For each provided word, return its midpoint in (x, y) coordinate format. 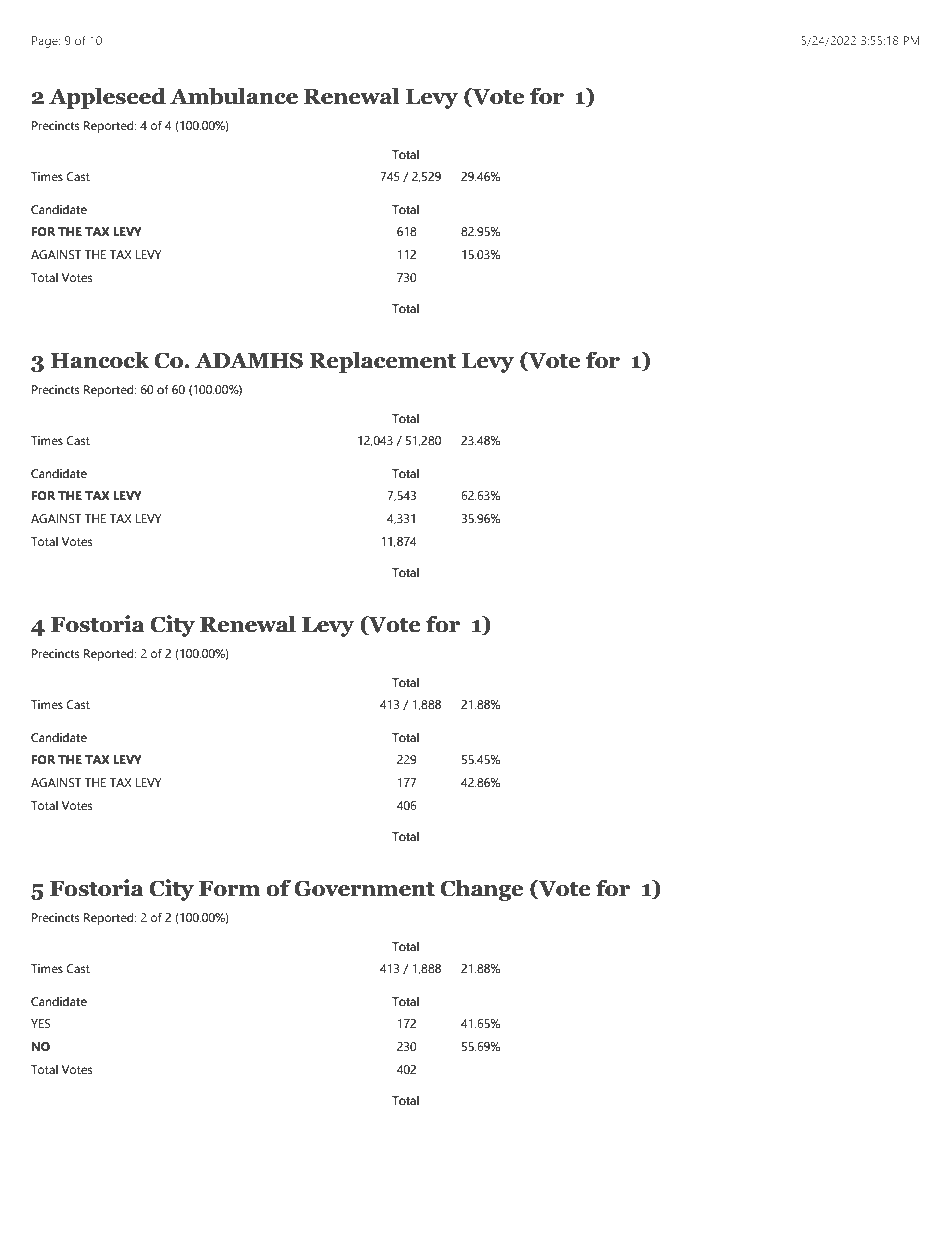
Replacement (382, 362)
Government (364, 888)
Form (229, 889)
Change (481, 890)
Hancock (100, 360)
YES (40, 1023)
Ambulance (234, 96)
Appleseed (107, 98)
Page (46, 42)
